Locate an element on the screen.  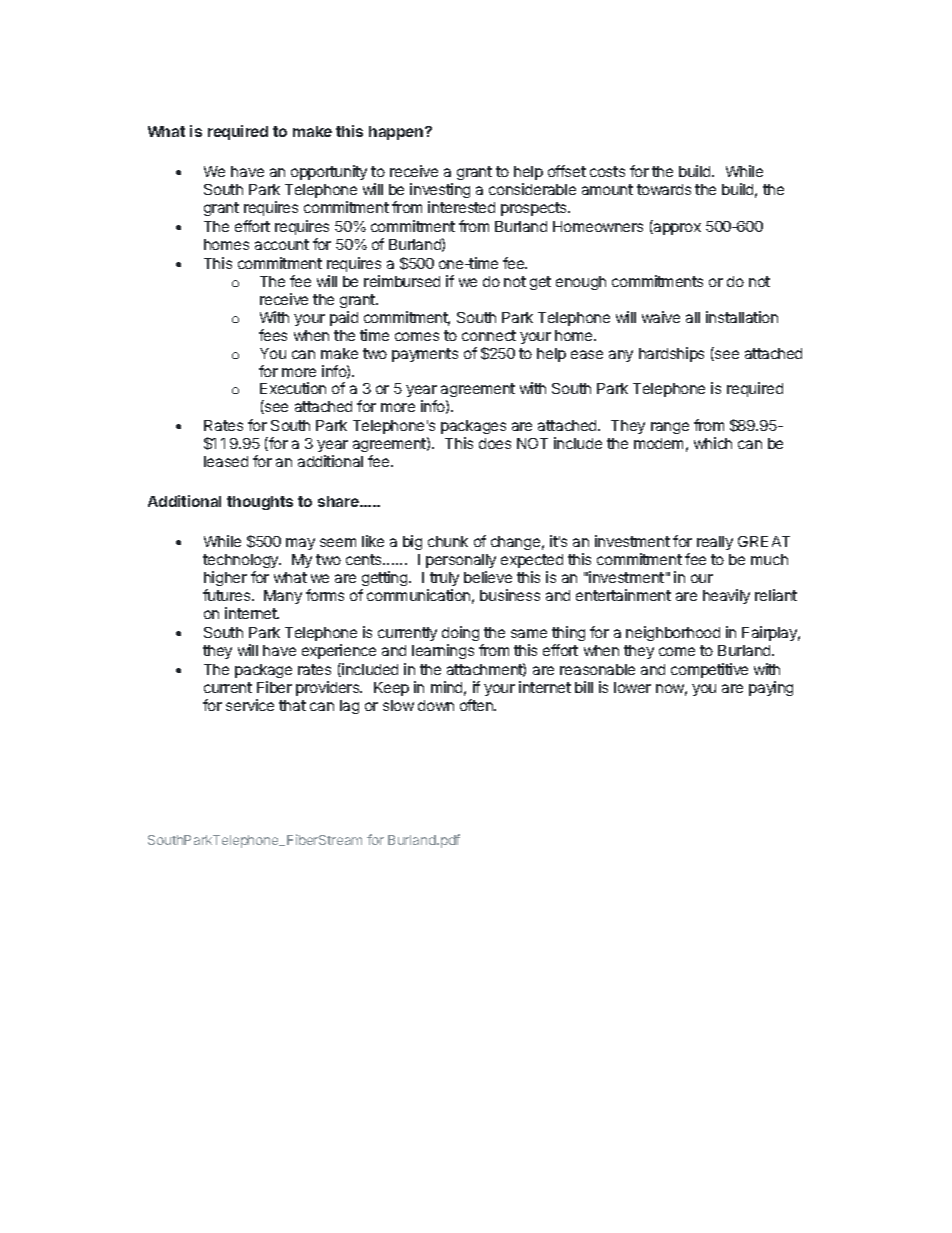
does is located at coordinates (495, 443).
